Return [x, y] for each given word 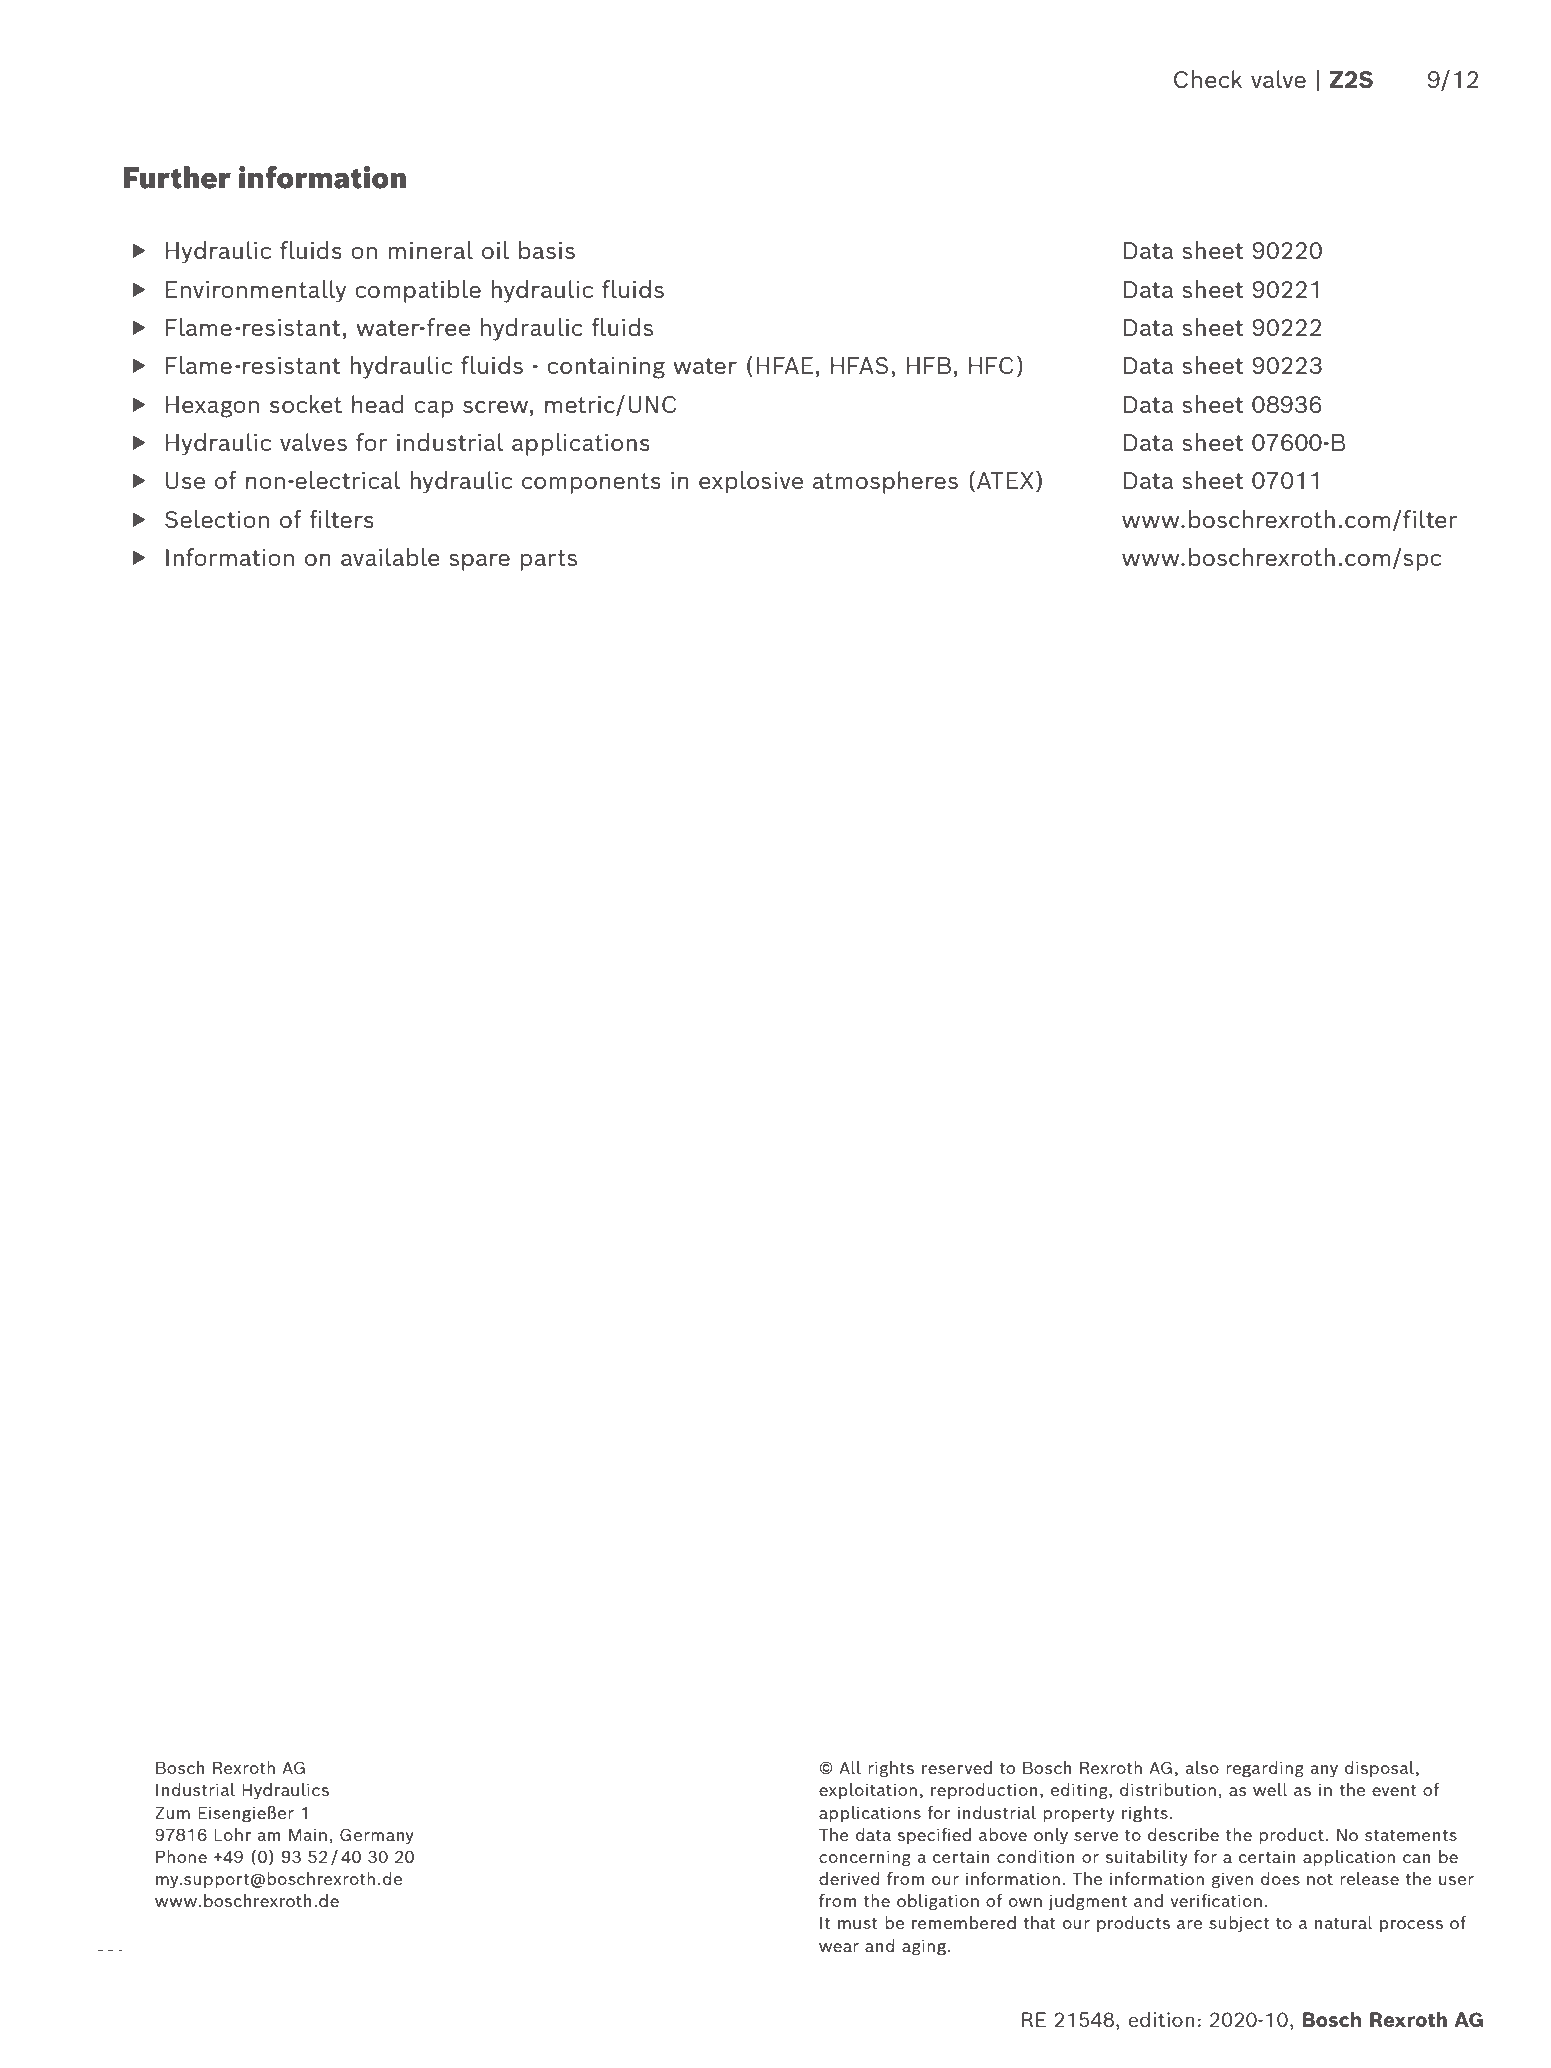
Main [308, 1834]
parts [548, 560]
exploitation [868, 1791]
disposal [1381, 1769]
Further [177, 177]
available [390, 557]
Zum [172, 1813]
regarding [1265, 1769]
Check [1208, 79]
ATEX [1005, 480]
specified [934, 1836]
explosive [751, 482]
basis [547, 250]
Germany [377, 1836]
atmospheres [885, 482]
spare [479, 562]
